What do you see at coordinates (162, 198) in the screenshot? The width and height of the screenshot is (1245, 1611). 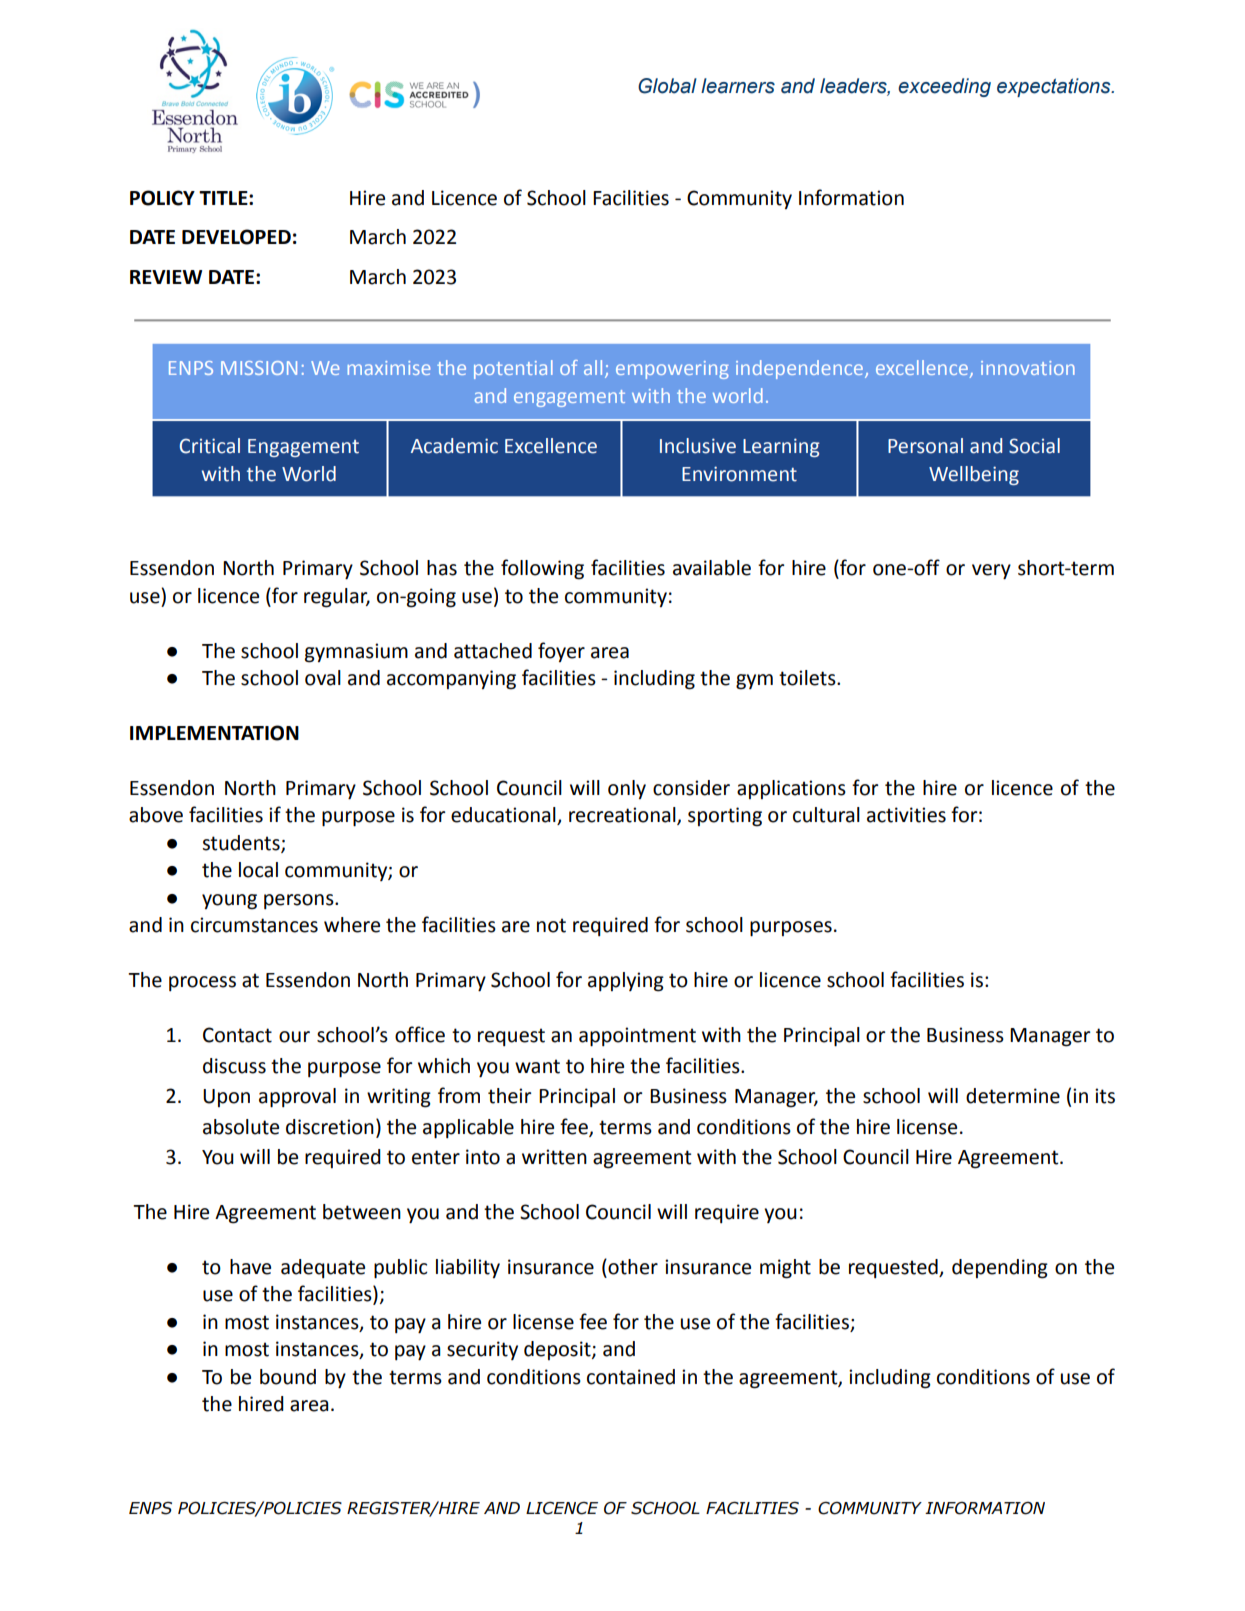 I see `POLICY` at bounding box center [162, 198].
